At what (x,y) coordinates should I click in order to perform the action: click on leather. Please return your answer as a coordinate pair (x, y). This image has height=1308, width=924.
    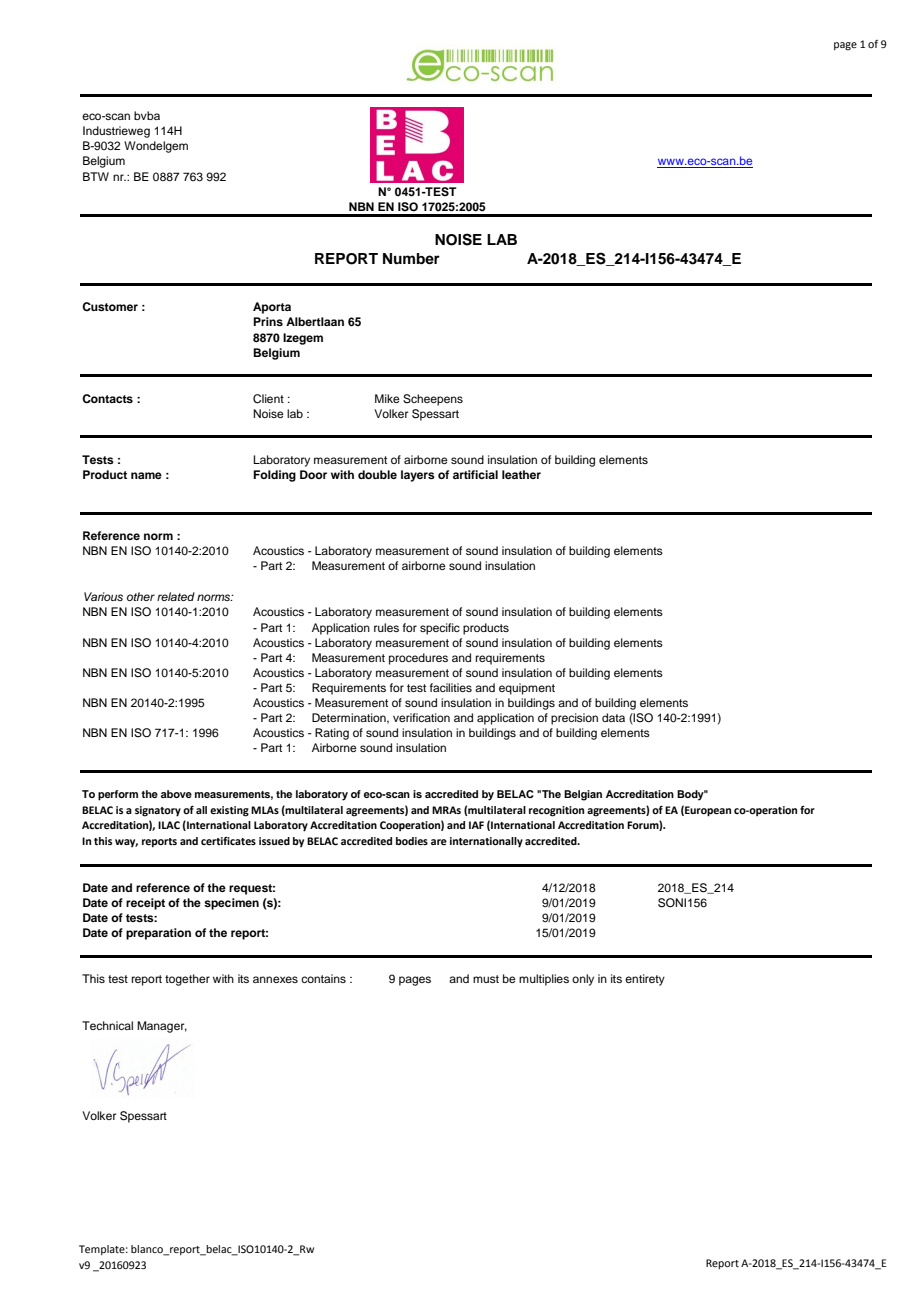
    Looking at the image, I should click on (521, 474).
